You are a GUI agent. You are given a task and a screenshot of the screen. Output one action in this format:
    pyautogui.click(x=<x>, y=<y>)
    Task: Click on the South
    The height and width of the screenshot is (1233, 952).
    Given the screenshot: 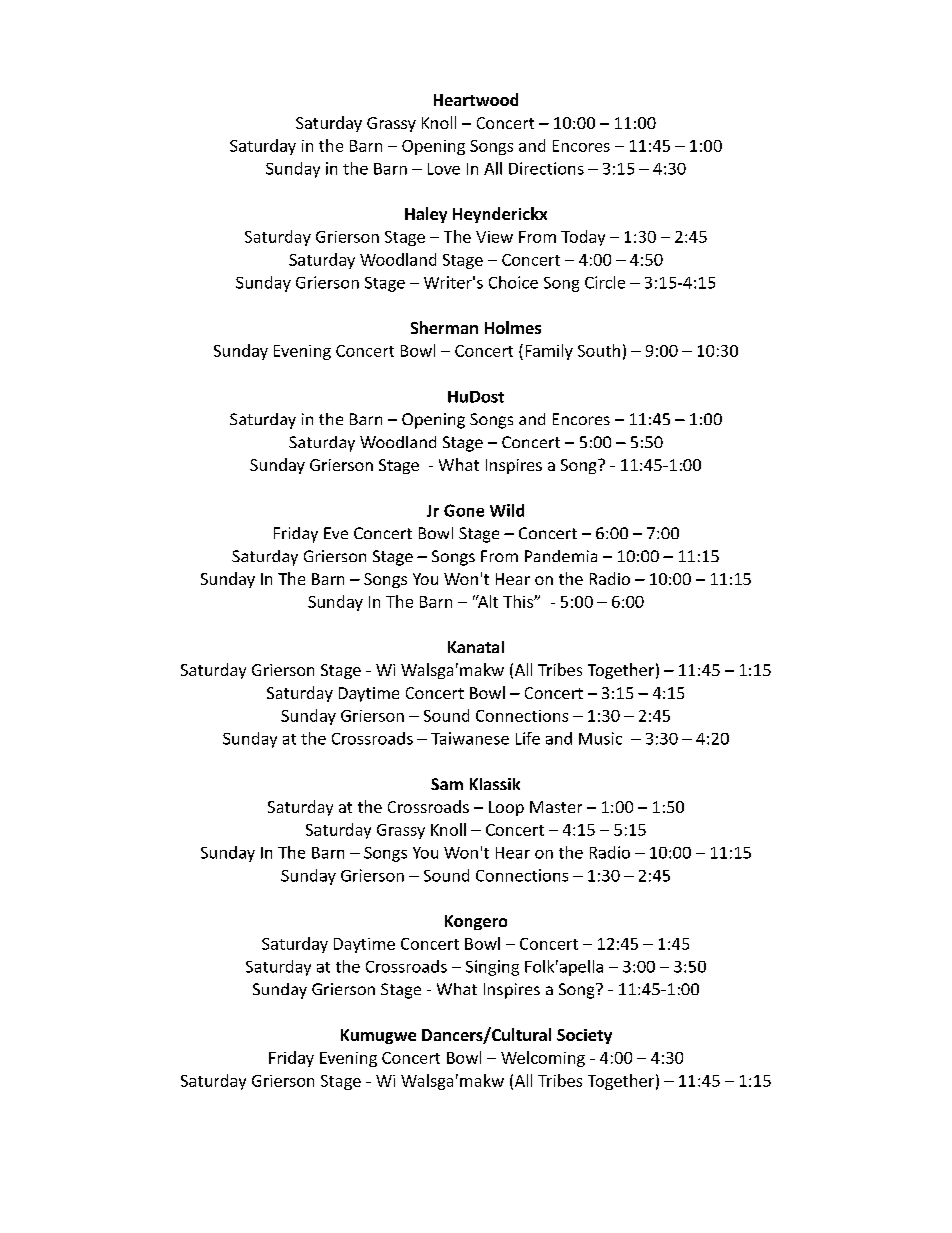 What is the action you would take?
    pyautogui.click(x=599, y=350)
